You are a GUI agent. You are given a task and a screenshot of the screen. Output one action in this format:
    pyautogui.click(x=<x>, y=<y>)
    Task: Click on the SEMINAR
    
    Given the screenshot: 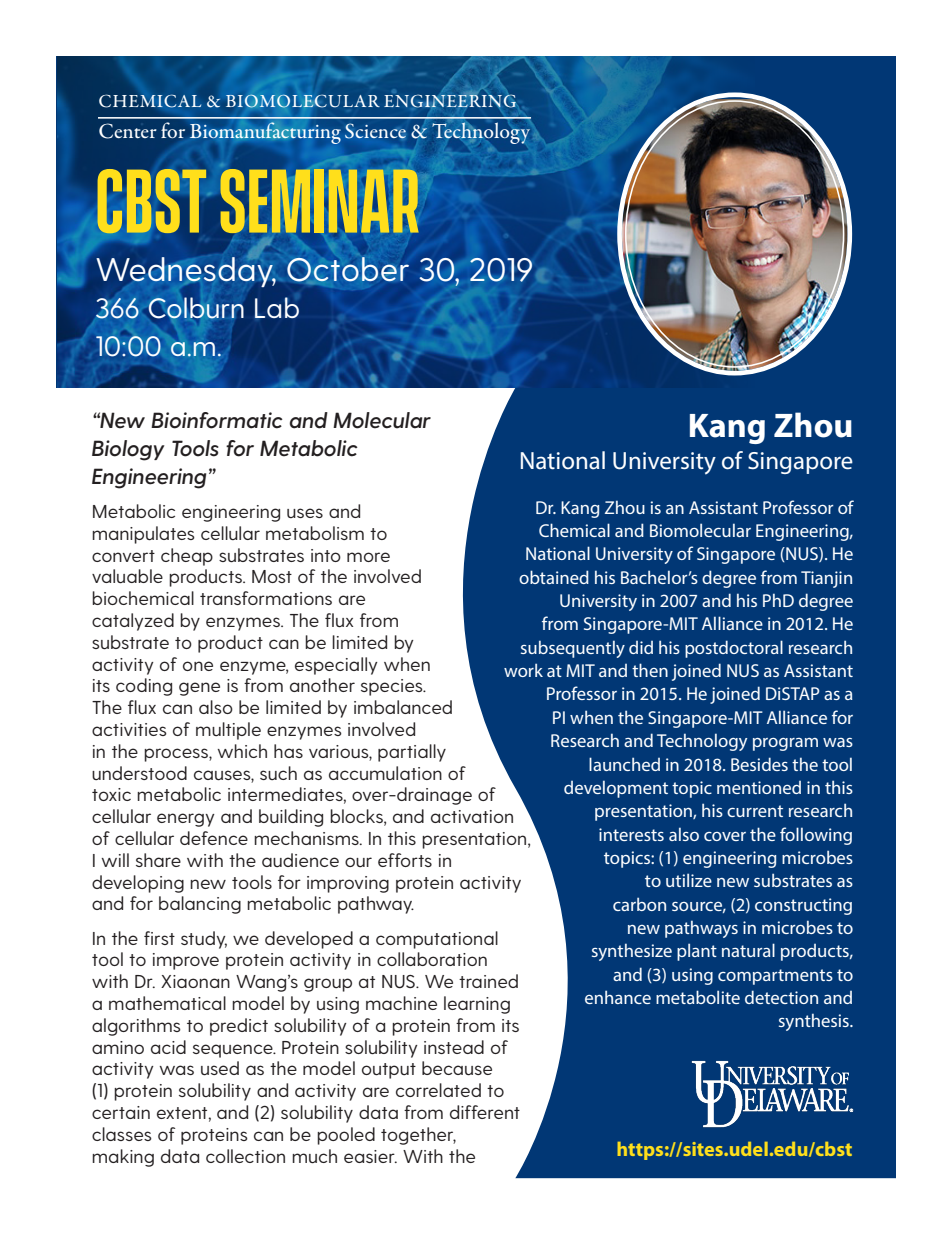 What is the action you would take?
    pyautogui.click(x=319, y=201)
